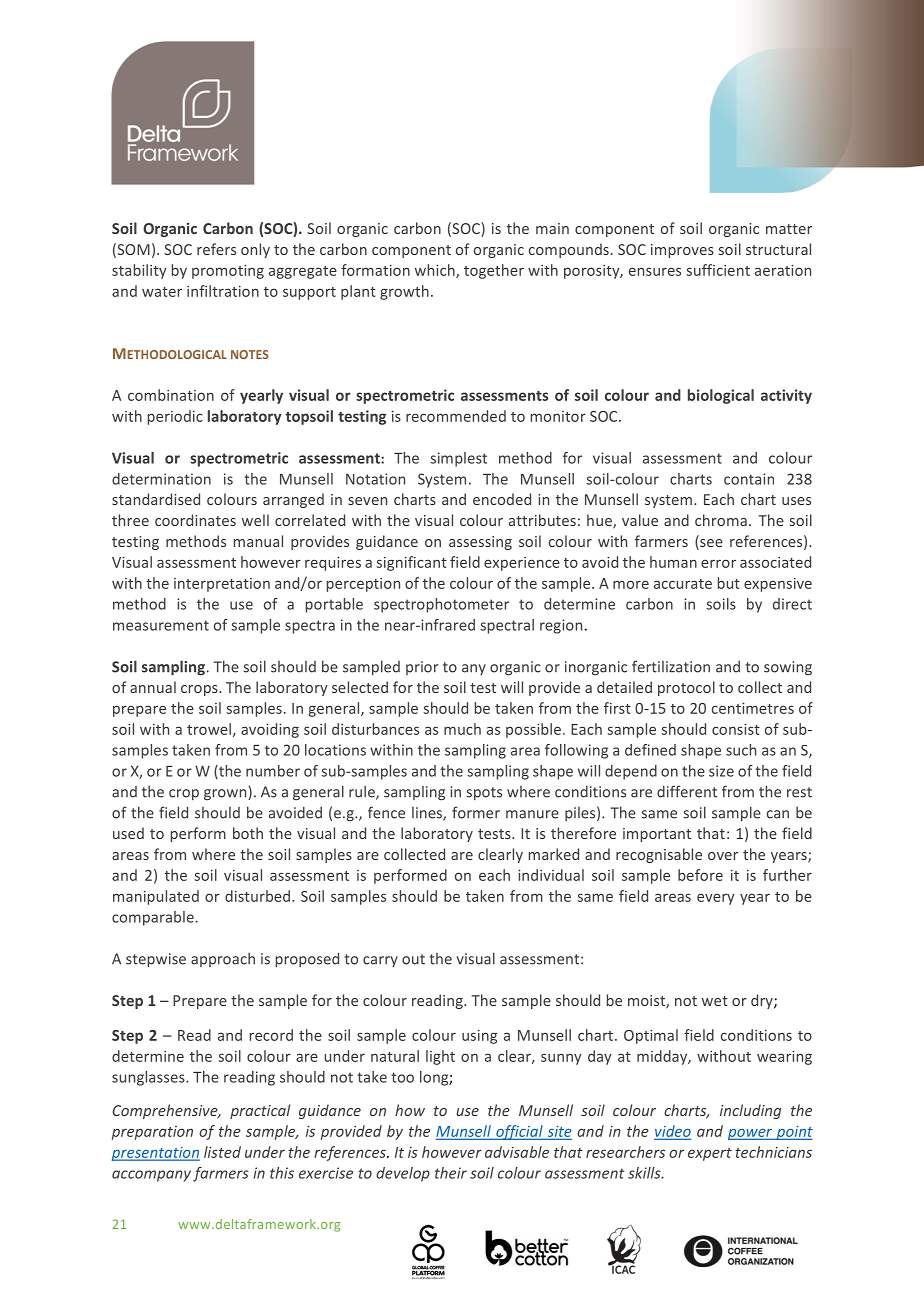 The width and height of the document is (924, 1308). I want to click on sufficient, so click(718, 270).
